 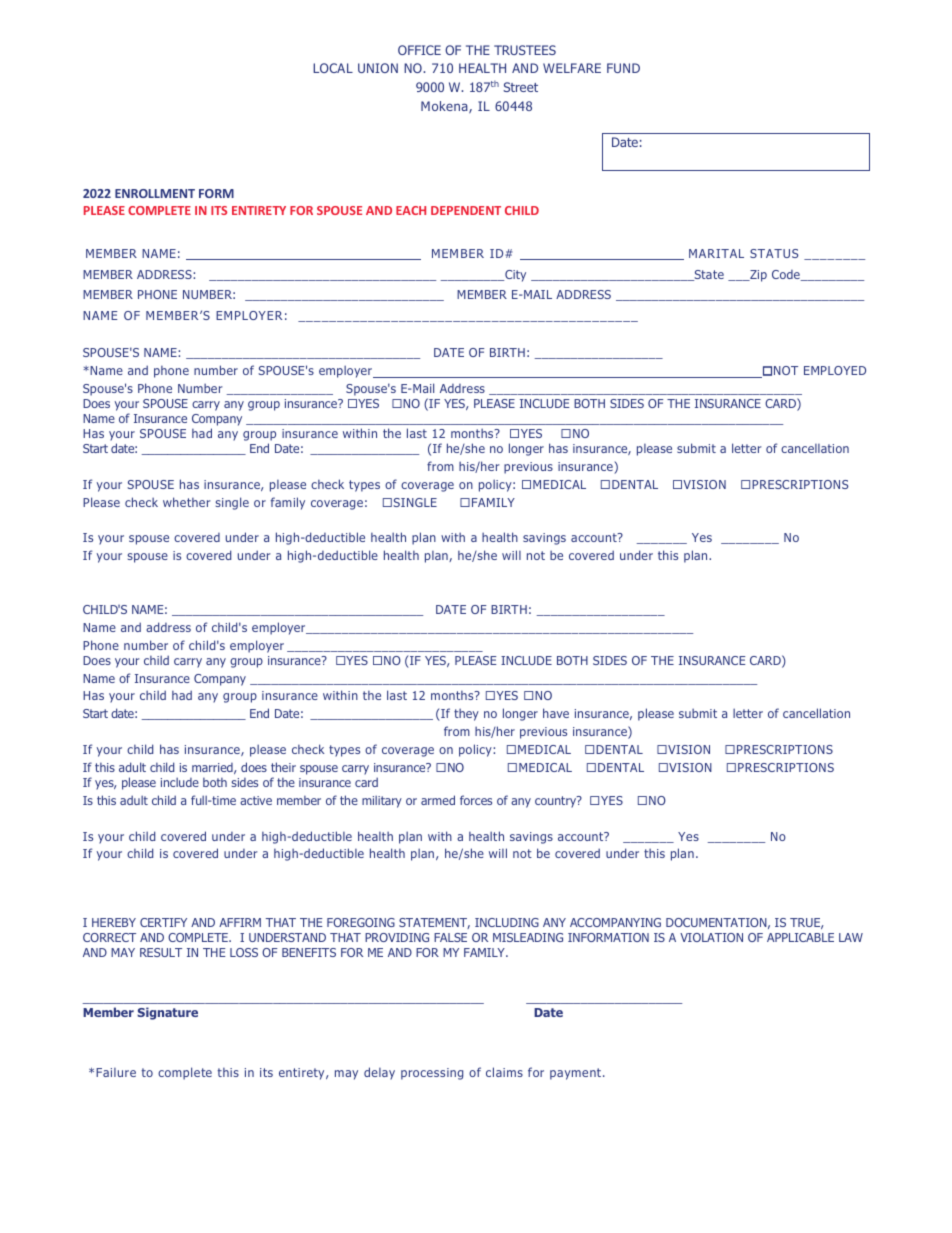 What do you see at coordinates (520, 87) in the page?
I see `Street` at bounding box center [520, 87].
